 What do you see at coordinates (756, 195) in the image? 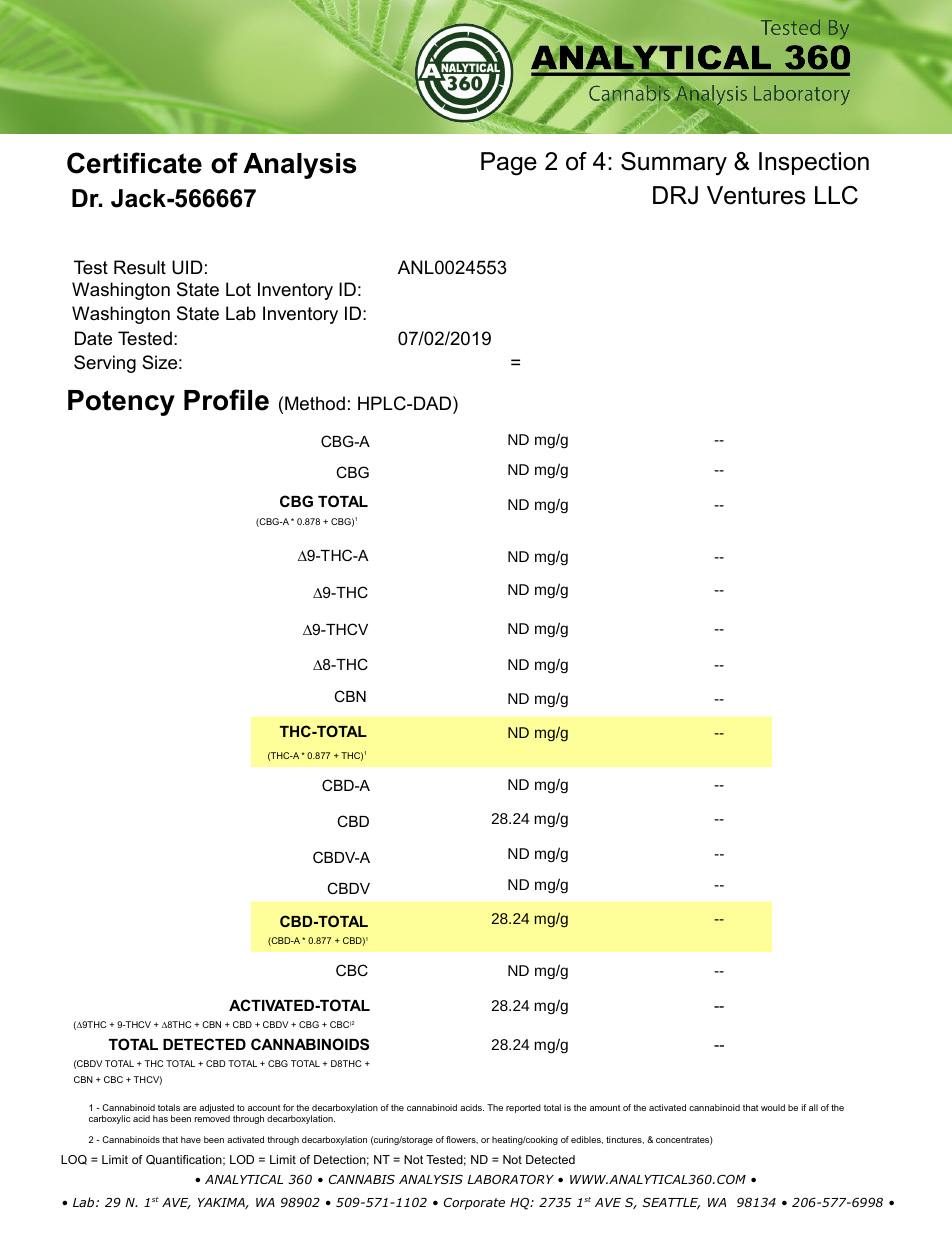
I see `Ventures` at bounding box center [756, 195].
